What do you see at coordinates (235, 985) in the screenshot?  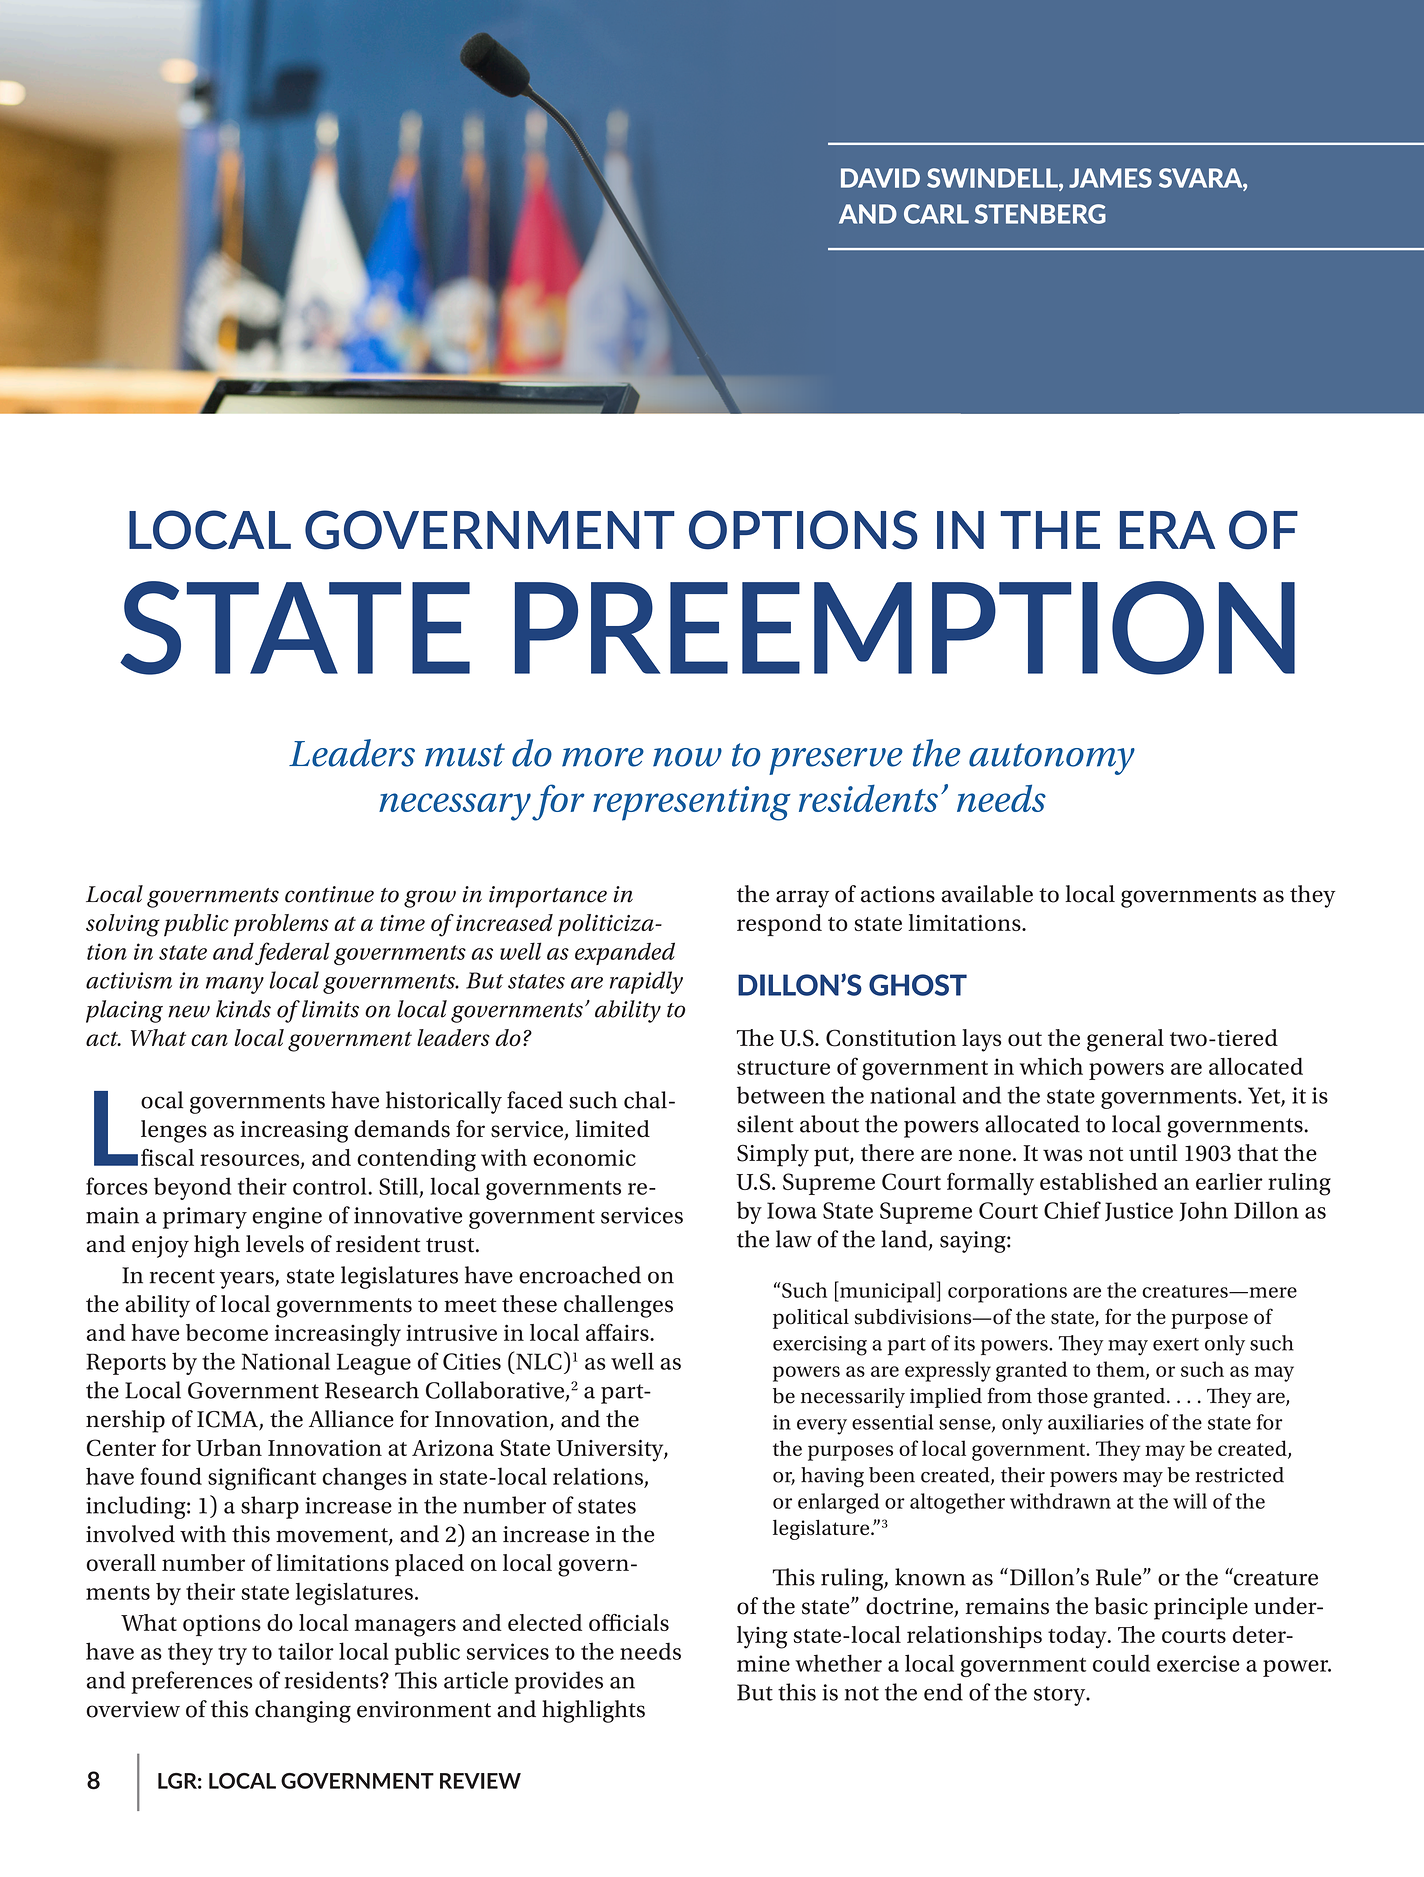 I see `many` at bounding box center [235, 985].
